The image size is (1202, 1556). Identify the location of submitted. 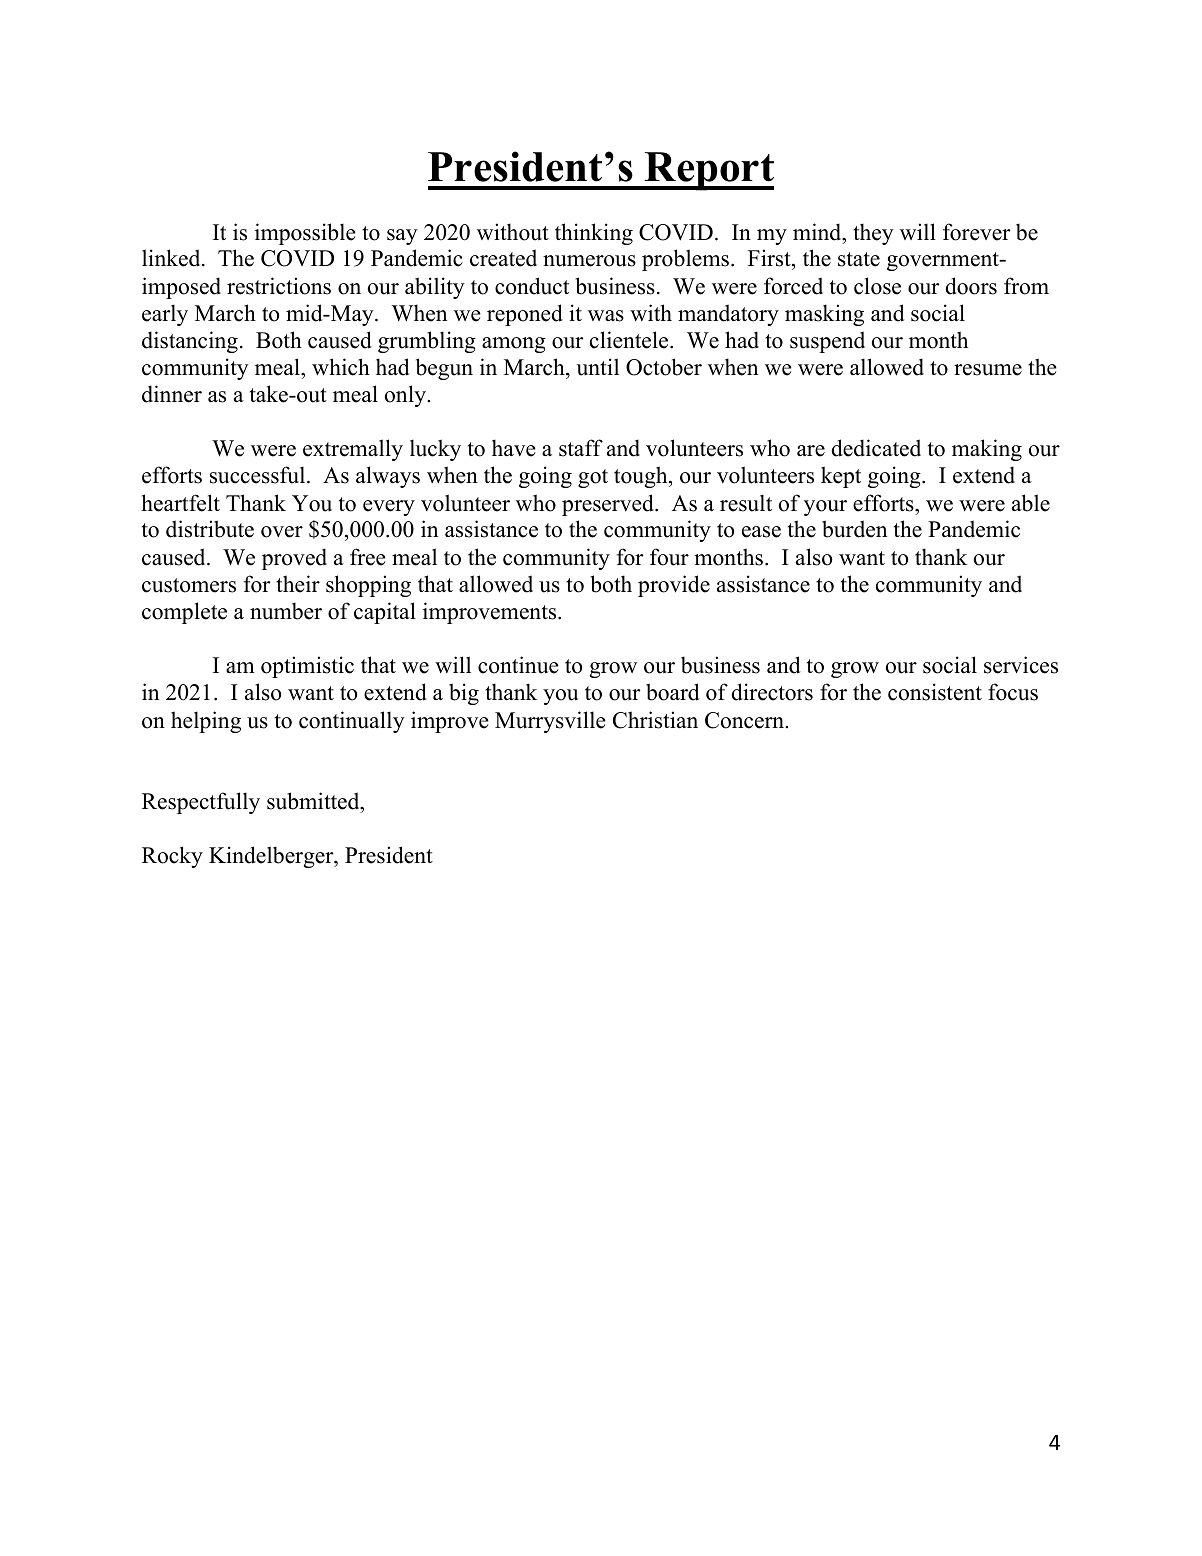
(314, 801).
